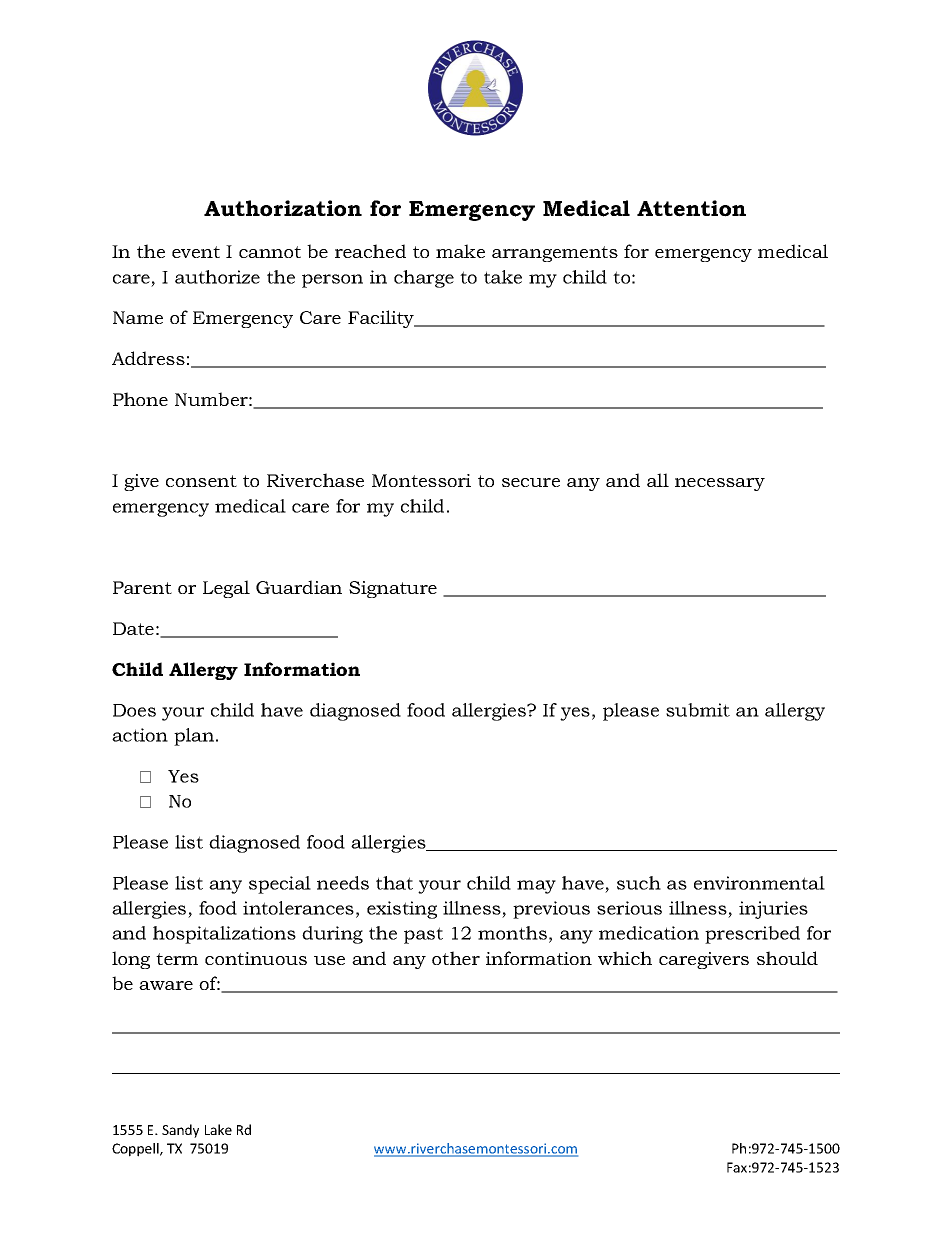 The image size is (952, 1233). I want to click on that, so click(394, 883).
